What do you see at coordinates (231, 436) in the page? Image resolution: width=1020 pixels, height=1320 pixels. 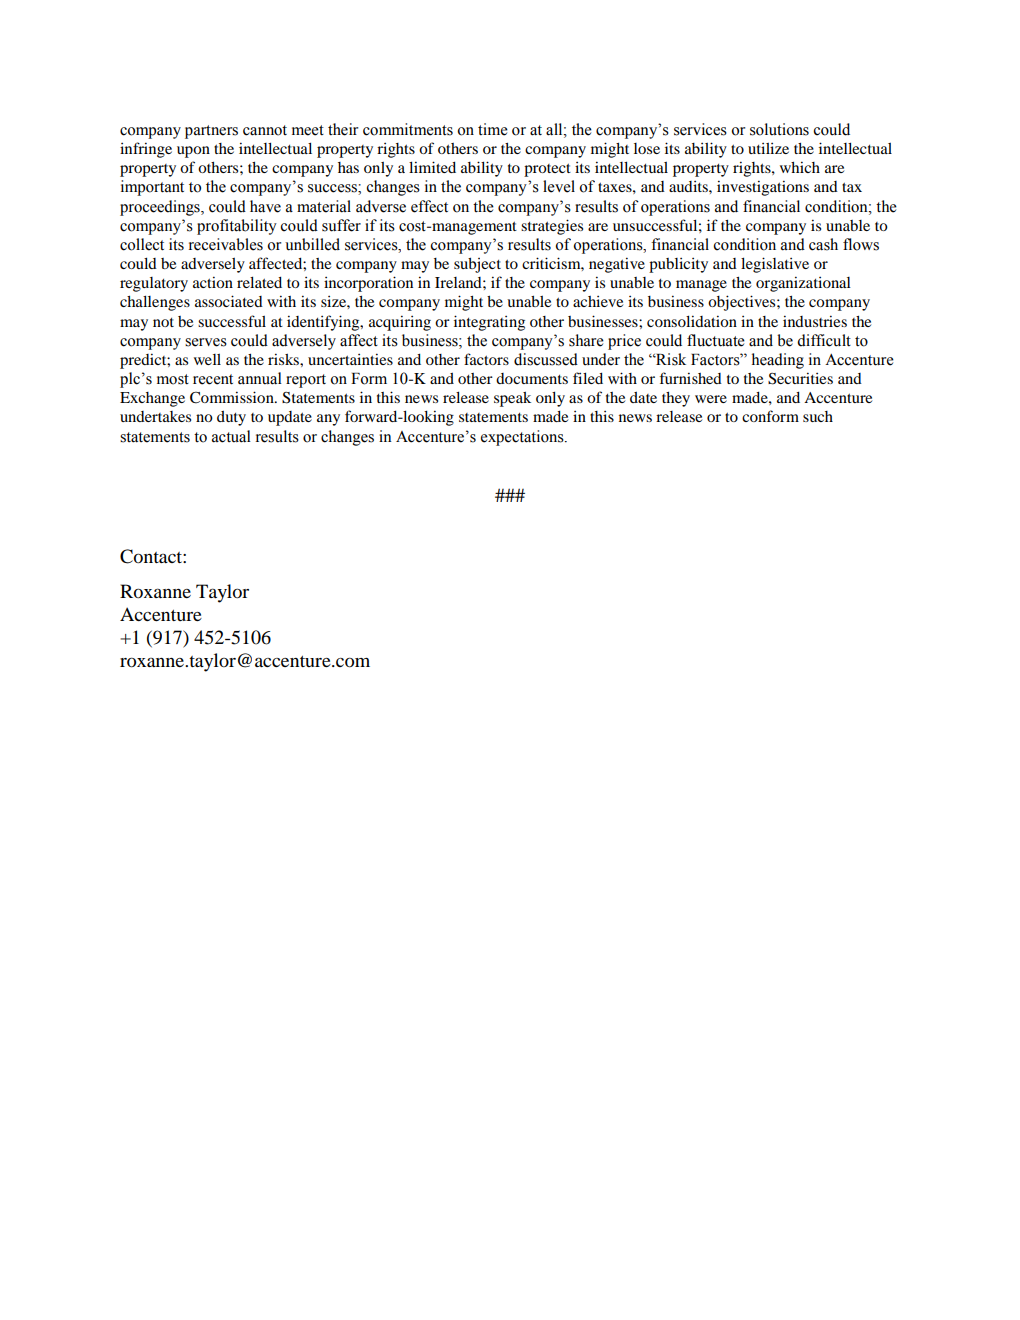 I see `actual` at bounding box center [231, 436].
